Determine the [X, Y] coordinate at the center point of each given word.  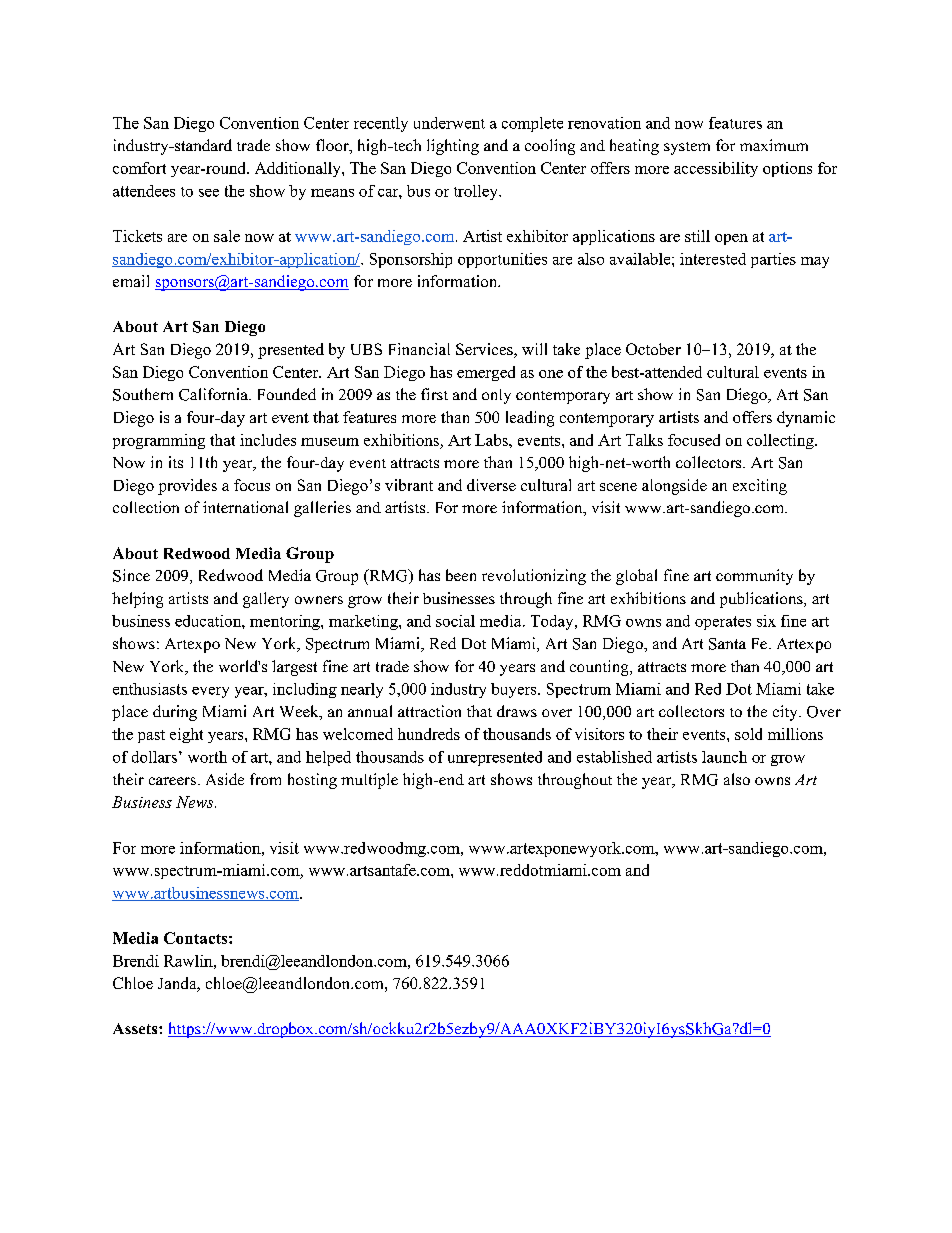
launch [724, 757]
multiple [369, 781]
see [209, 193]
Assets [136, 1028]
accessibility [716, 169]
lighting [453, 147]
